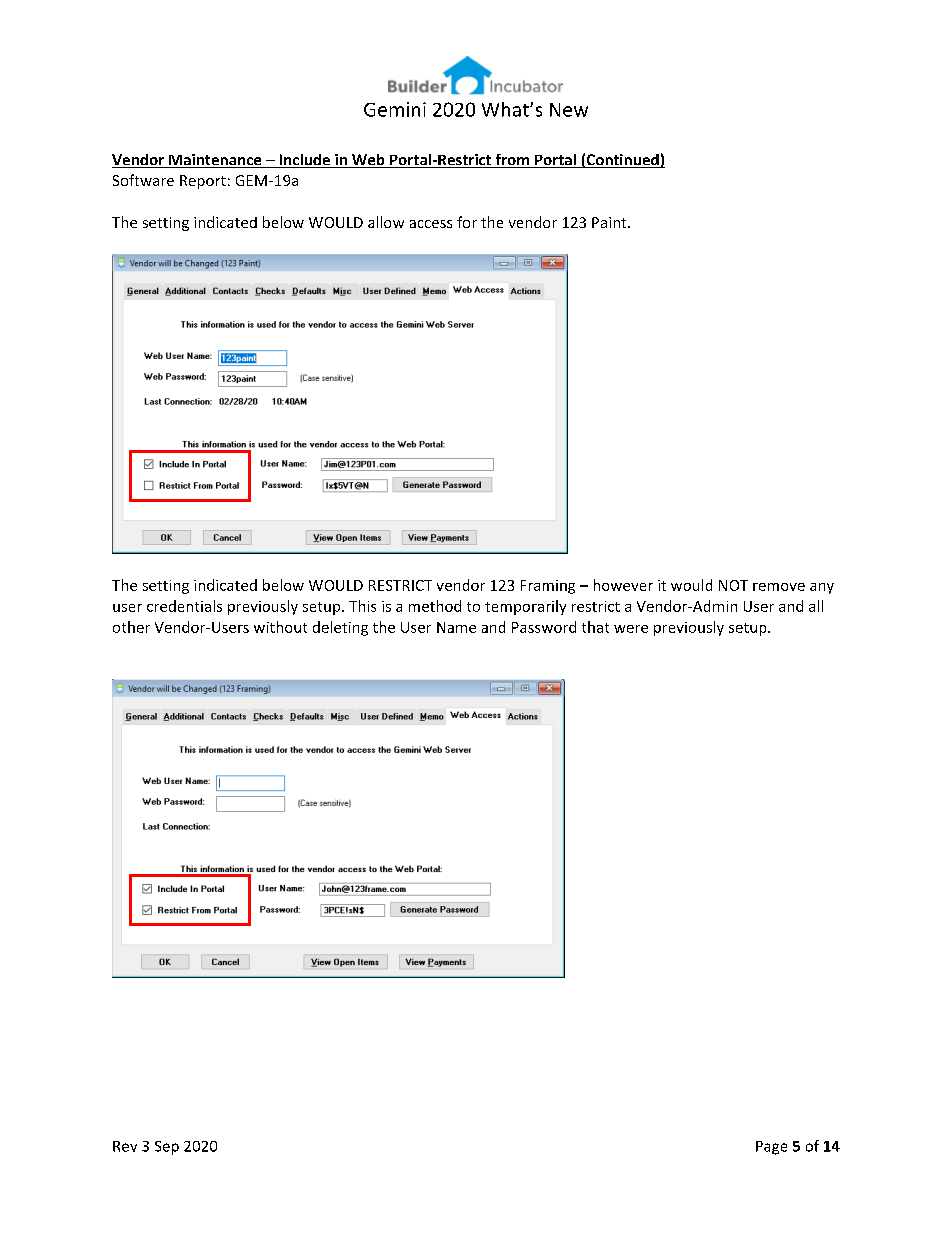 This screenshot has width=952, height=1233. I want to click on without, so click(280, 627).
